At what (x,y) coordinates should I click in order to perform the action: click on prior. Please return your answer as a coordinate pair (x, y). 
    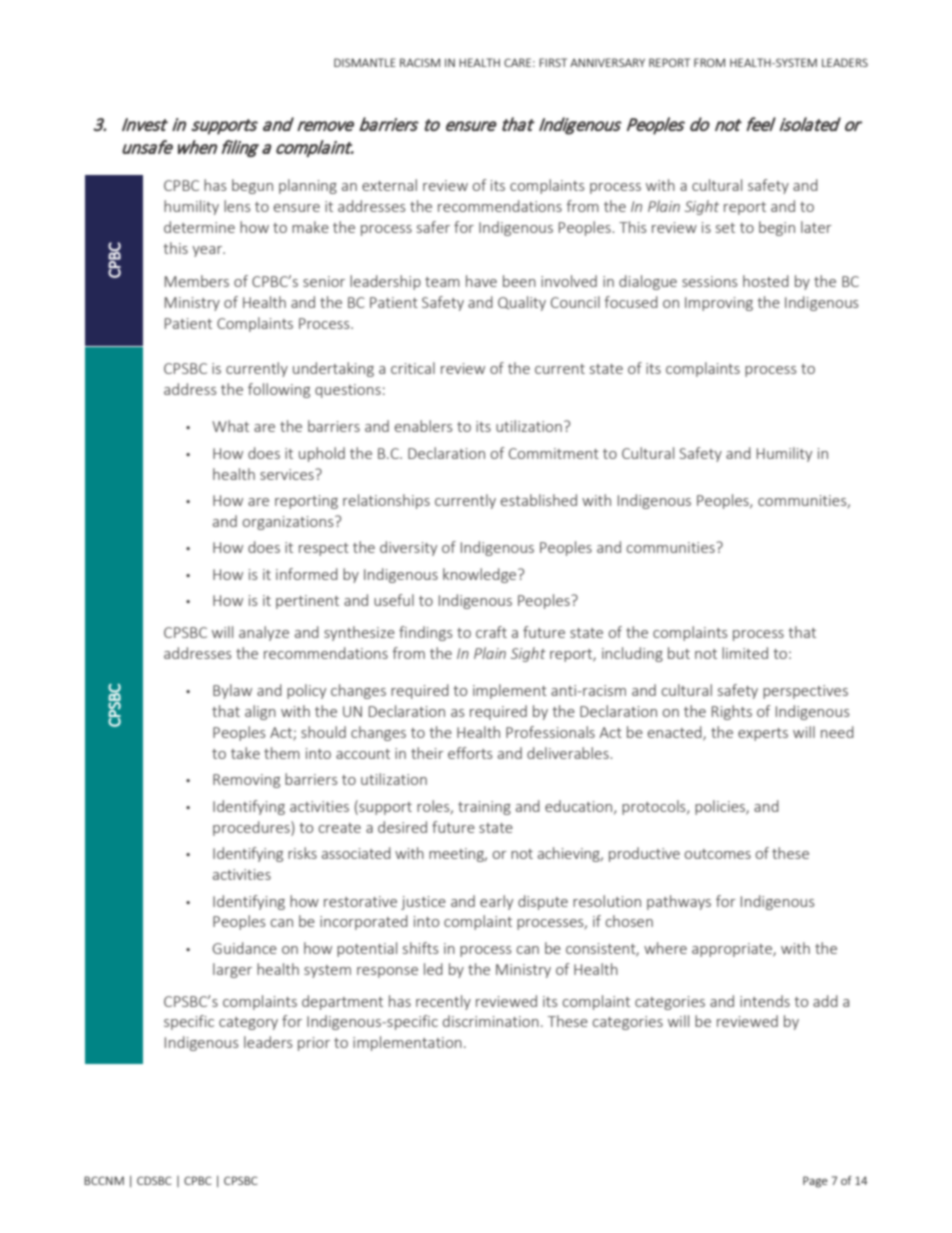
    Looking at the image, I should click on (314, 1044).
